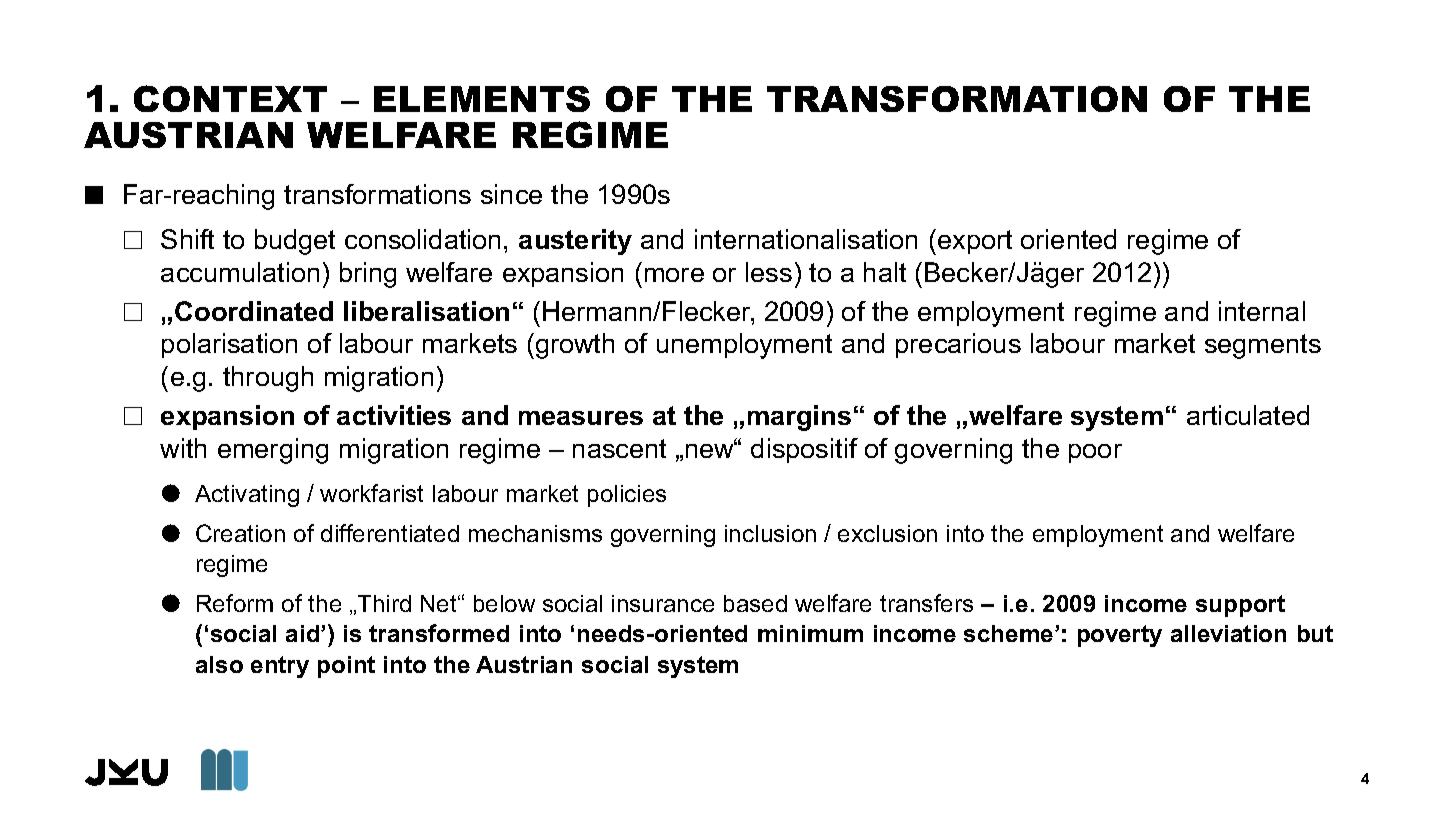  Describe the element at coordinates (304, 633) in the document. I see `aid` at that location.
